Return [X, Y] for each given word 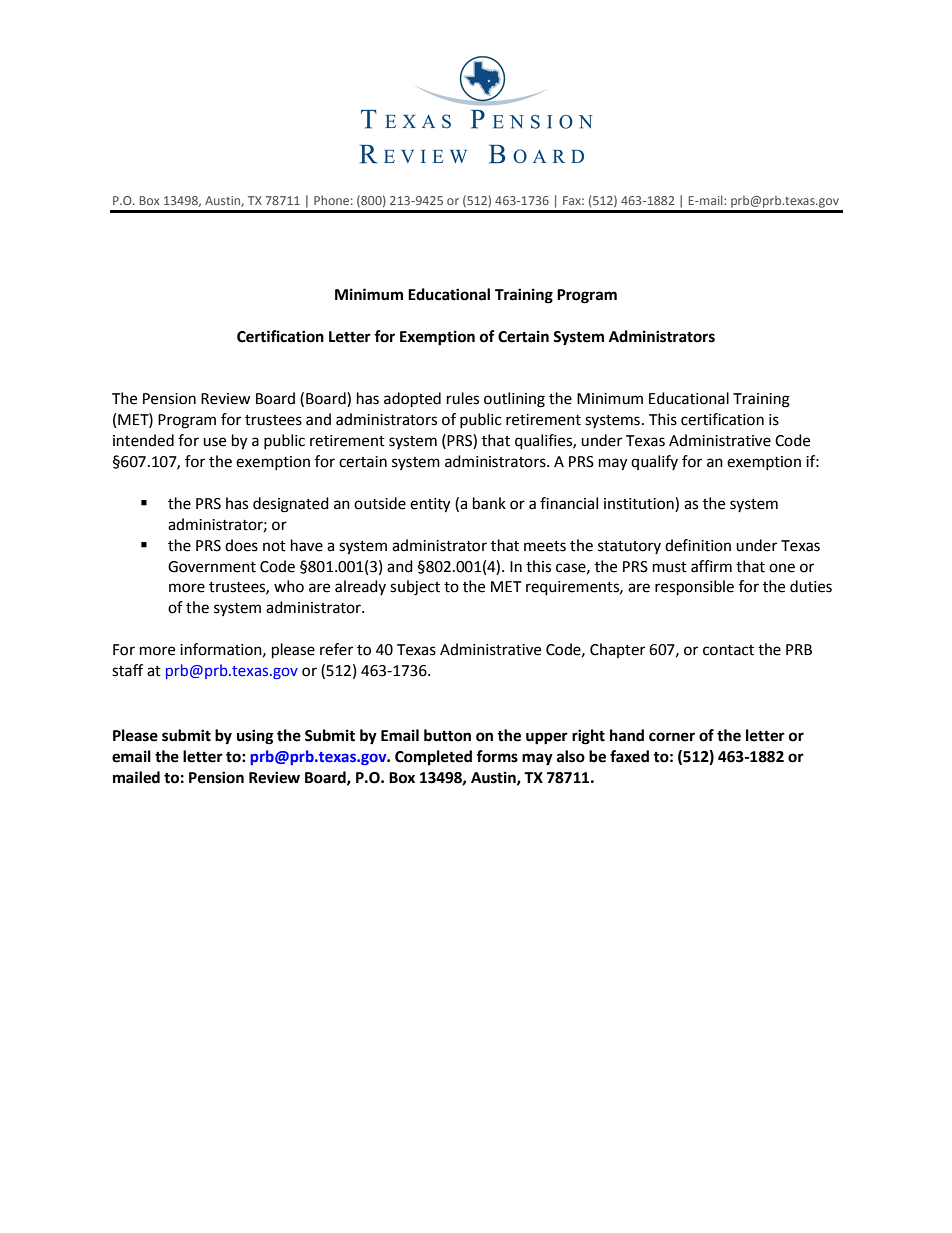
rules [463, 398]
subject [415, 588]
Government [212, 567]
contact [728, 650]
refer [336, 649]
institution [640, 503]
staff [127, 670]
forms [497, 756]
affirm [711, 566]
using [255, 737]
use [214, 442]
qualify [654, 462]
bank [489, 503]
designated [291, 505]
